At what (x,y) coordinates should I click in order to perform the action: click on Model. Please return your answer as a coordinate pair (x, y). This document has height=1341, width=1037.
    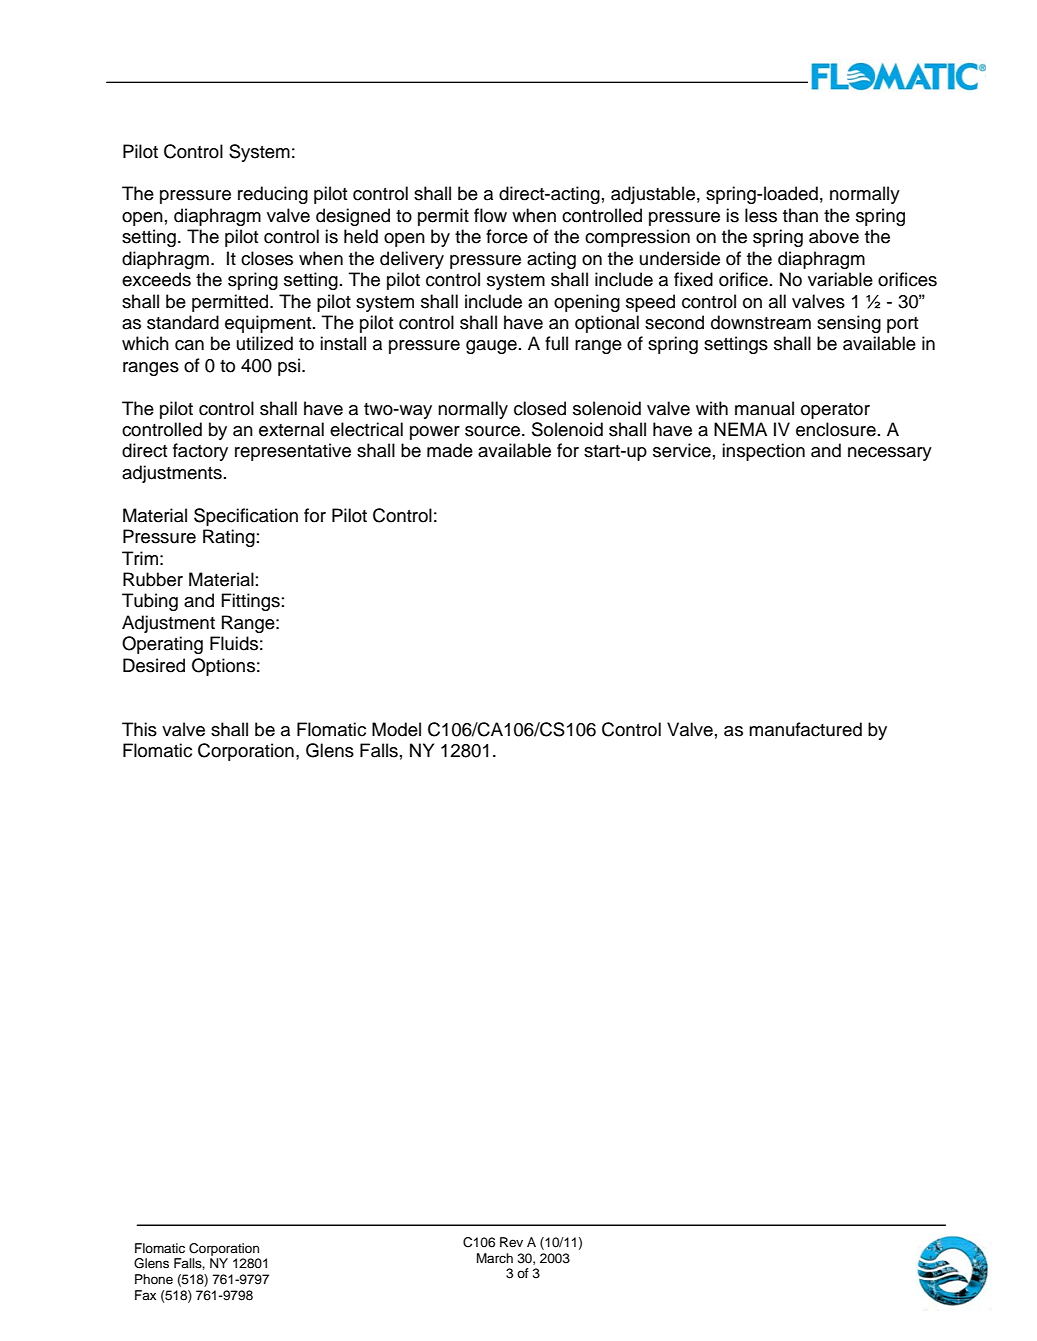
    Looking at the image, I should click on (396, 729).
